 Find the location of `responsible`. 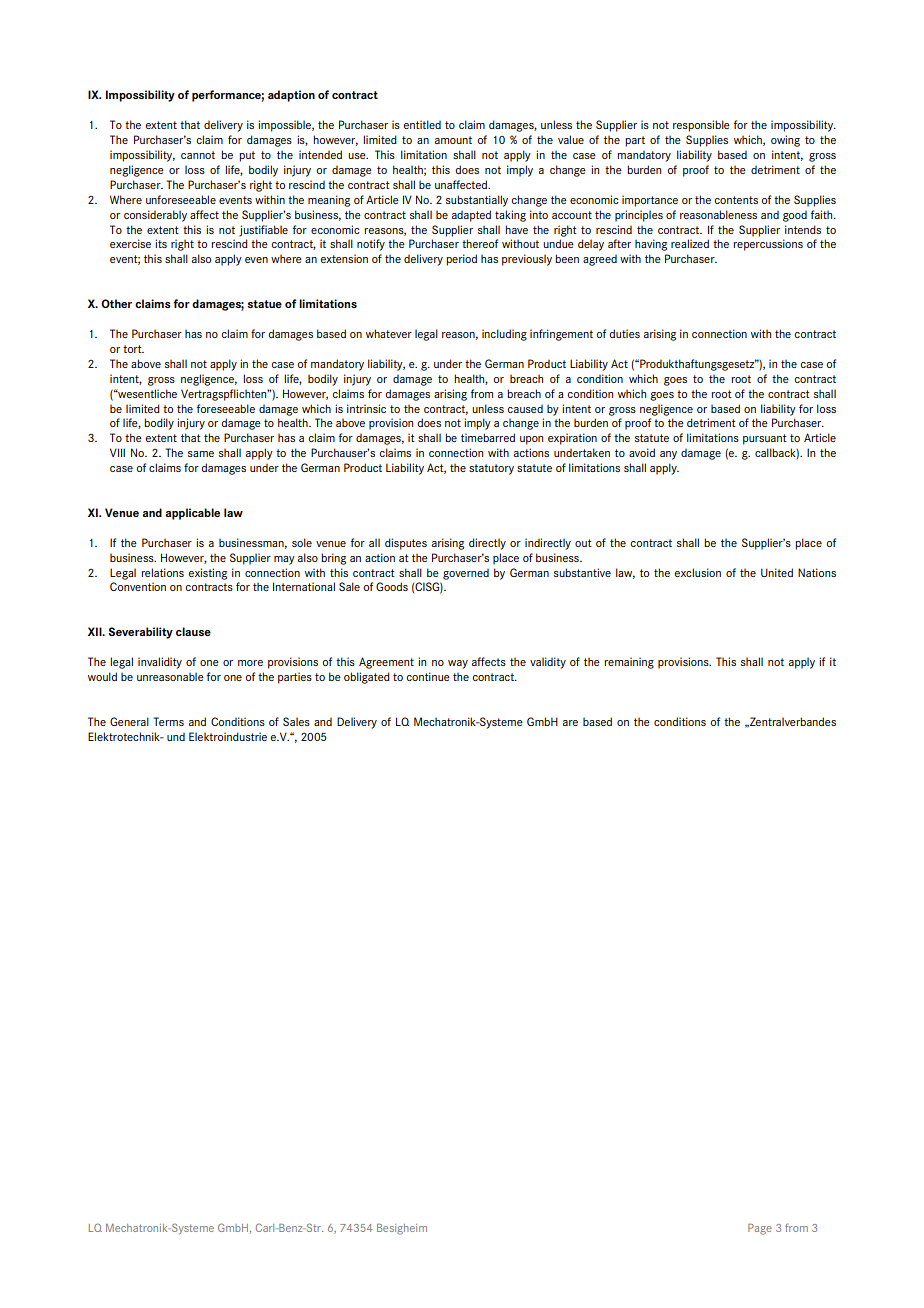

responsible is located at coordinates (701, 126).
